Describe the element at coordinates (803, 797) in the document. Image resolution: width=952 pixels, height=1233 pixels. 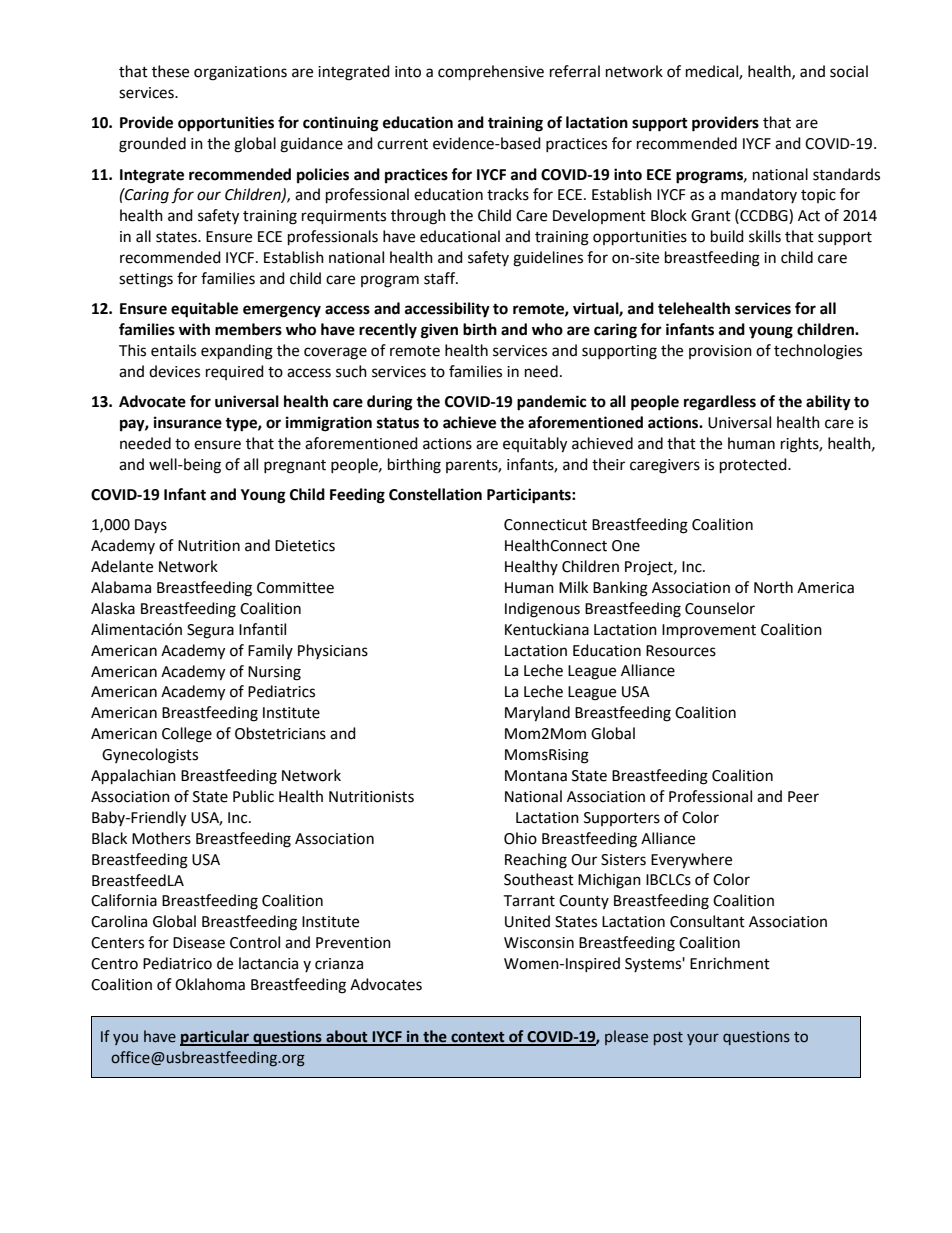
I see `Peer` at that location.
